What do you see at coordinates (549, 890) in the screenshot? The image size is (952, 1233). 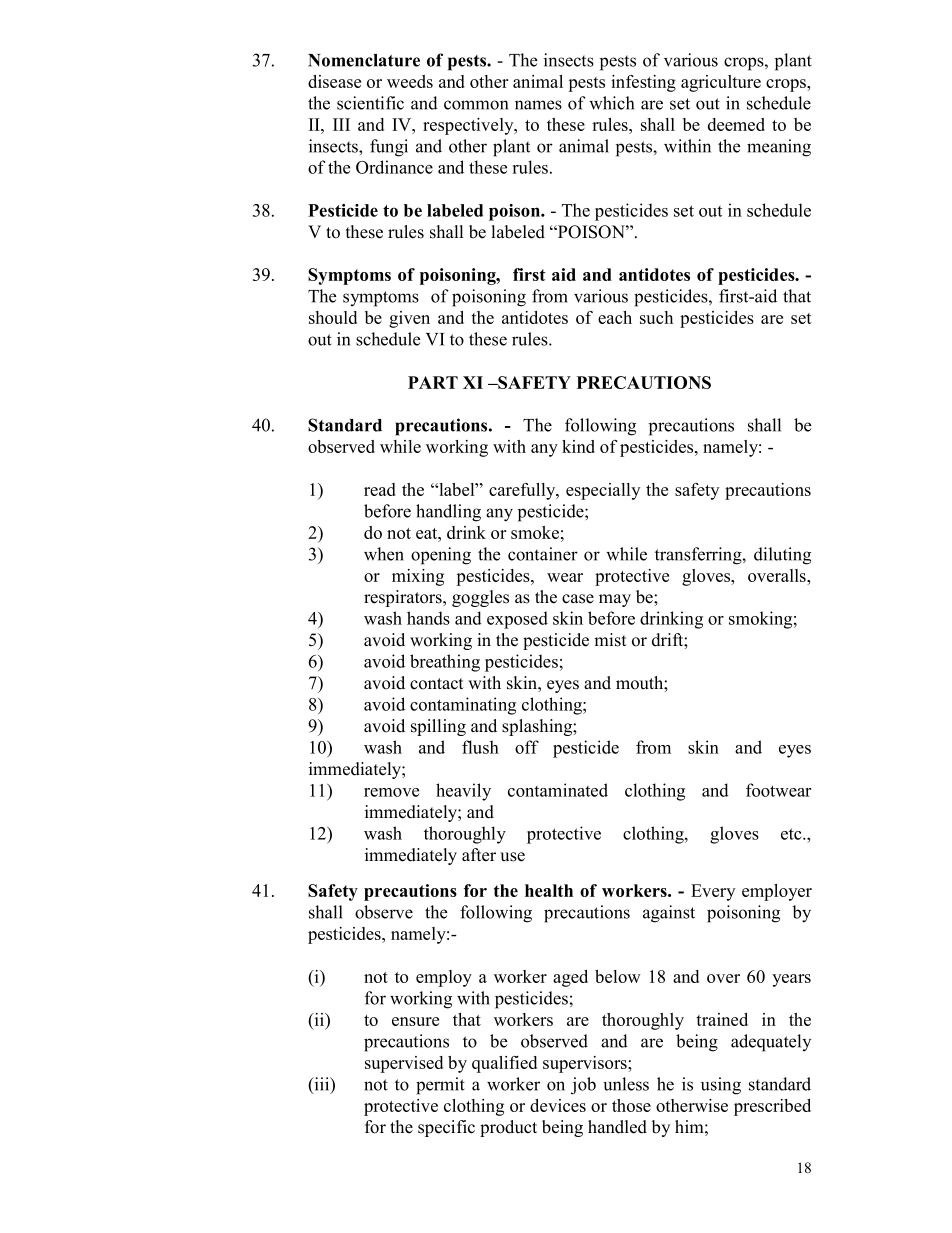 I see `health` at bounding box center [549, 890].
